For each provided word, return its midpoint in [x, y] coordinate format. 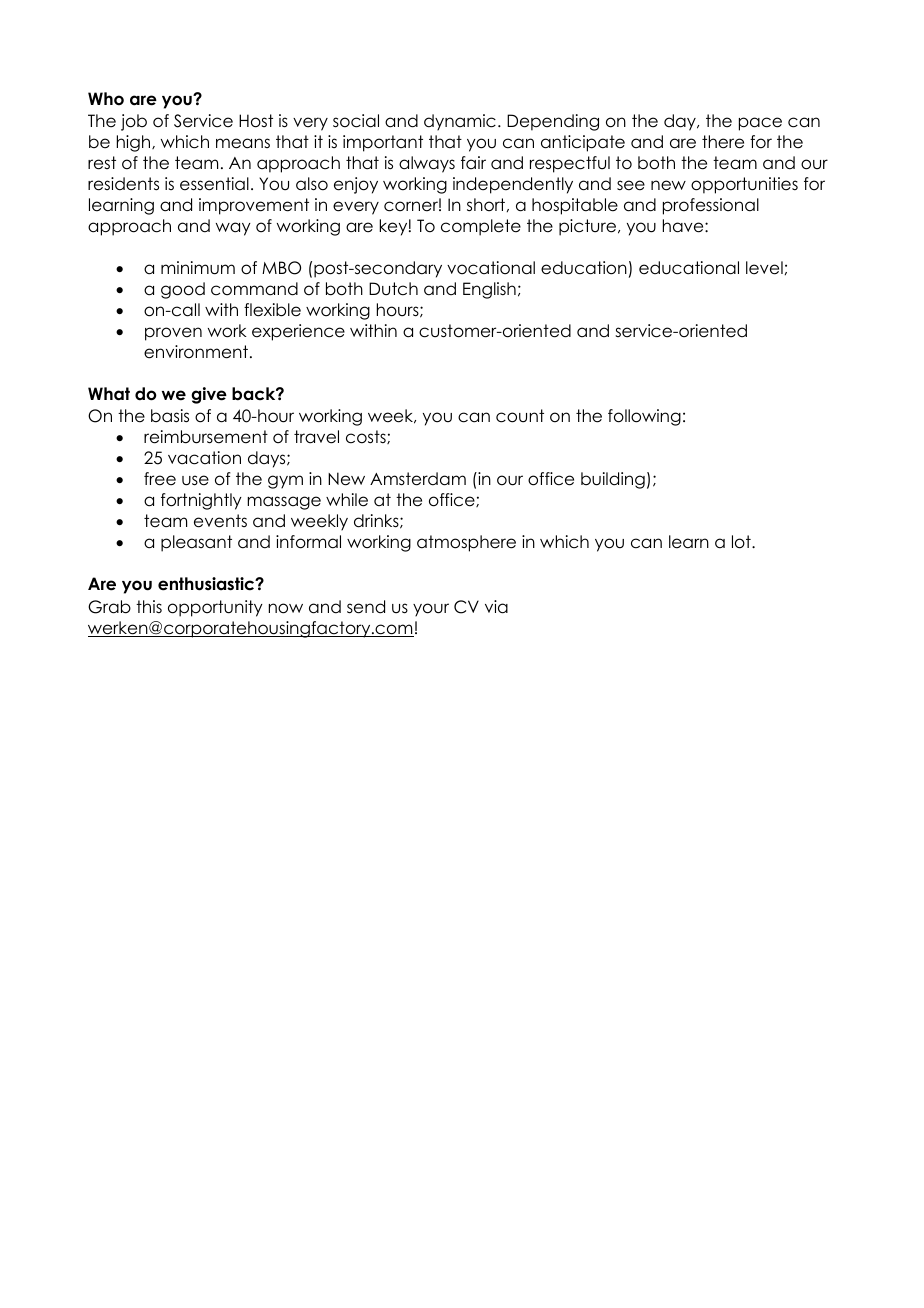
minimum [198, 268]
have [684, 226]
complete [481, 227]
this [149, 606]
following [644, 417]
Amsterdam [418, 479]
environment [197, 352]
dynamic [460, 122]
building [613, 480]
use [195, 480]
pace [760, 124]
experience [298, 332]
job [134, 122]
